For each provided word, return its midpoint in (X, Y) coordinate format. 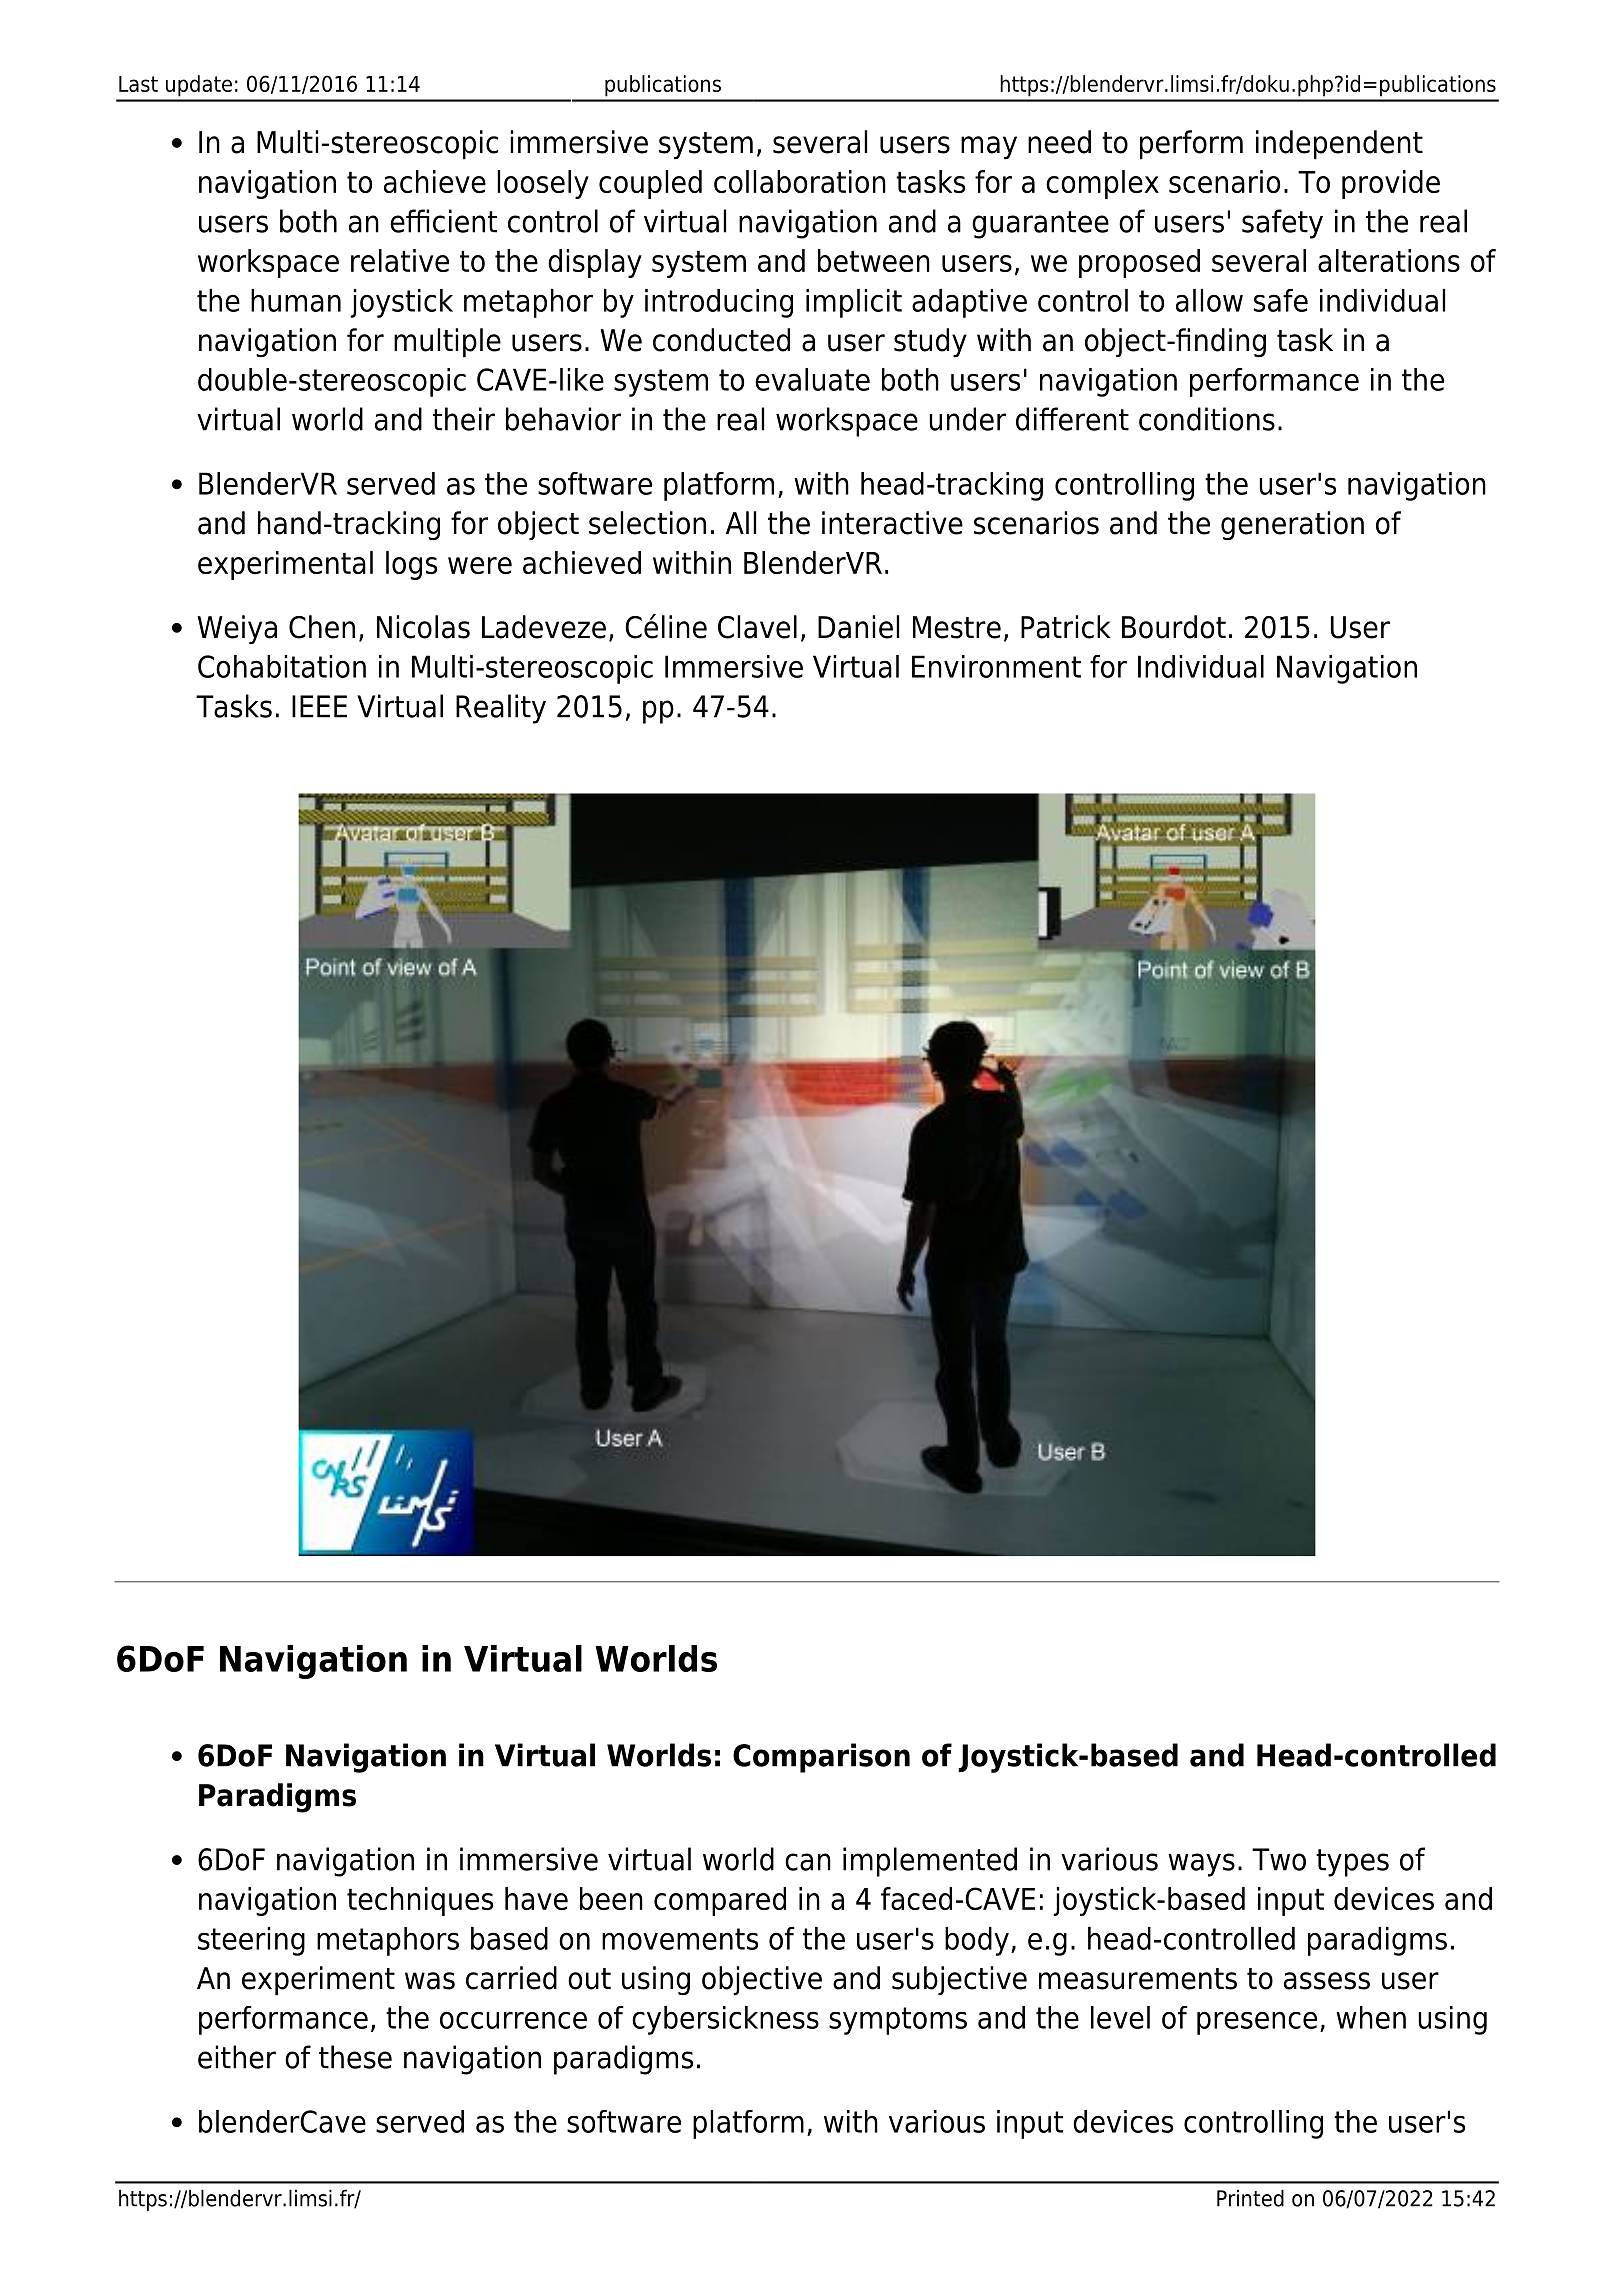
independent (1339, 145)
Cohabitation (282, 666)
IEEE (319, 706)
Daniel (858, 627)
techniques (420, 1901)
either (237, 2057)
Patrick (1066, 627)
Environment (996, 666)
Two (1279, 1859)
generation (1292, 525)
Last (138, 84)
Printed (1250, 2198)
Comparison (821, 1758)
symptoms (898, 2021)
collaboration (800, 181)
